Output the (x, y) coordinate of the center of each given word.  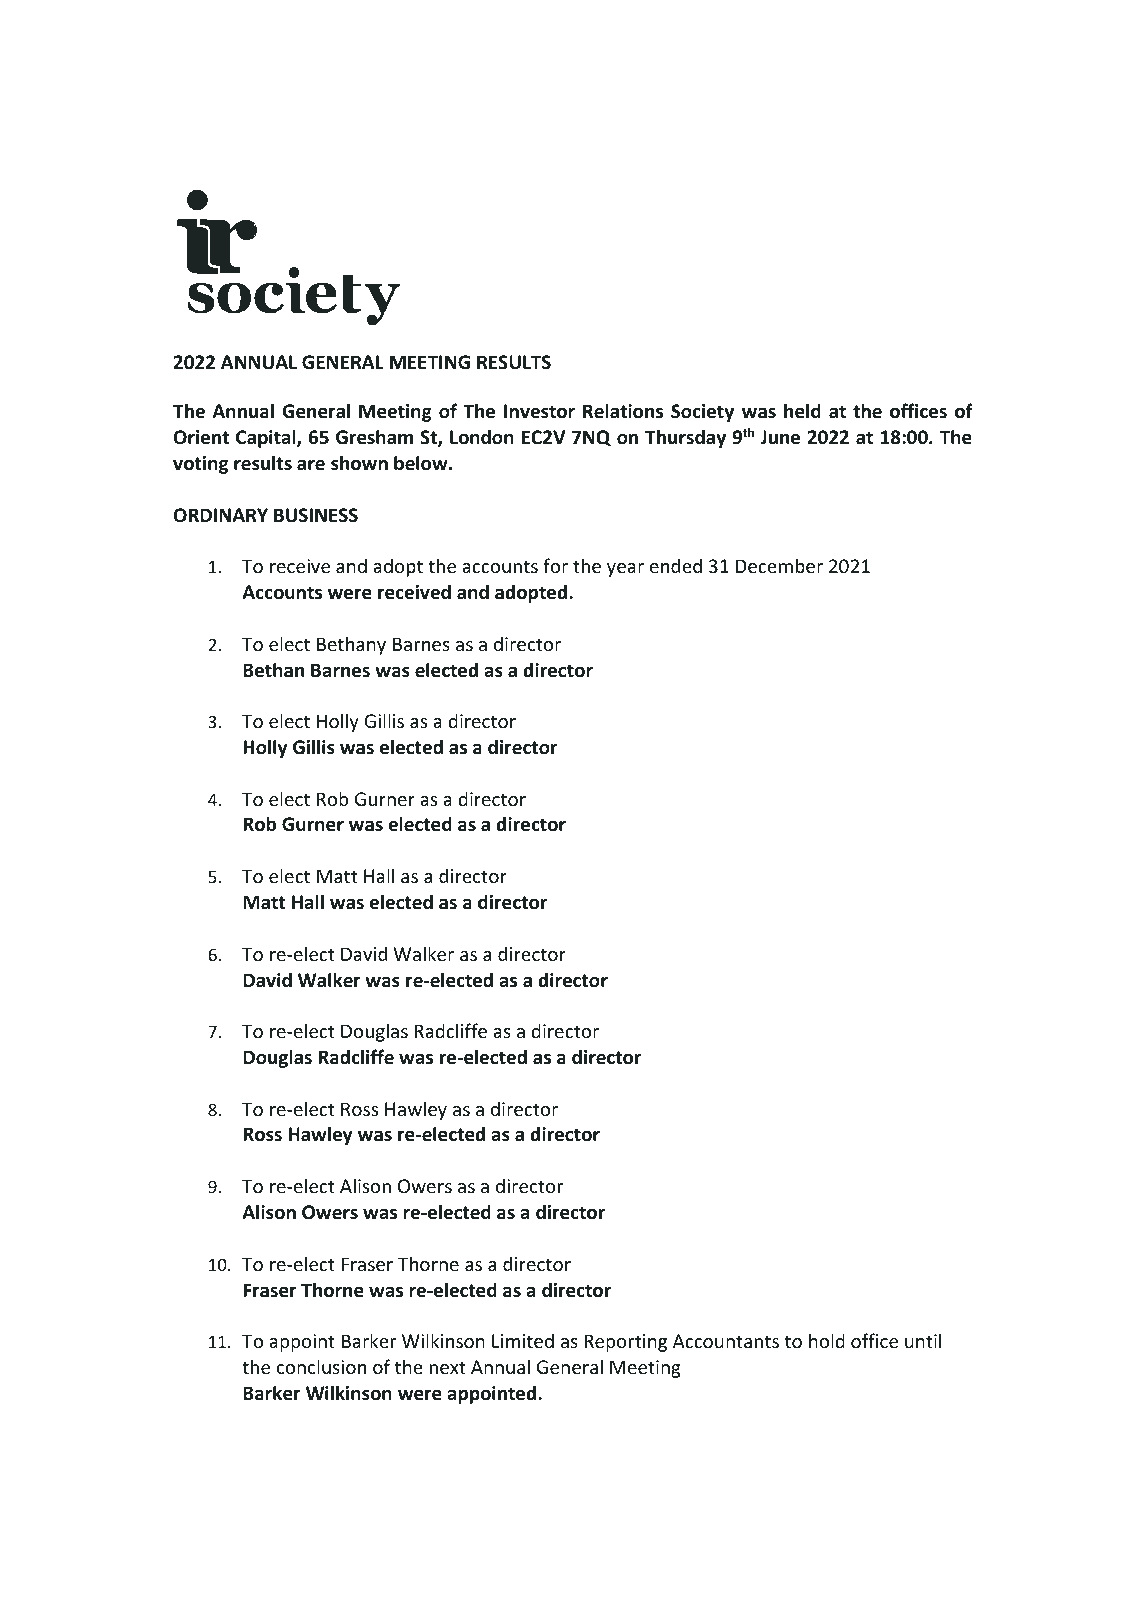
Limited (523, 1340)
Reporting (625, 1343)
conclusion (321, 1366)
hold (827, 1340)
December (779, 565)
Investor (539, 411)
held (802, 411)
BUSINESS (316, 515)
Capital (267, 438)
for (555, 565)
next (448, 1367)
